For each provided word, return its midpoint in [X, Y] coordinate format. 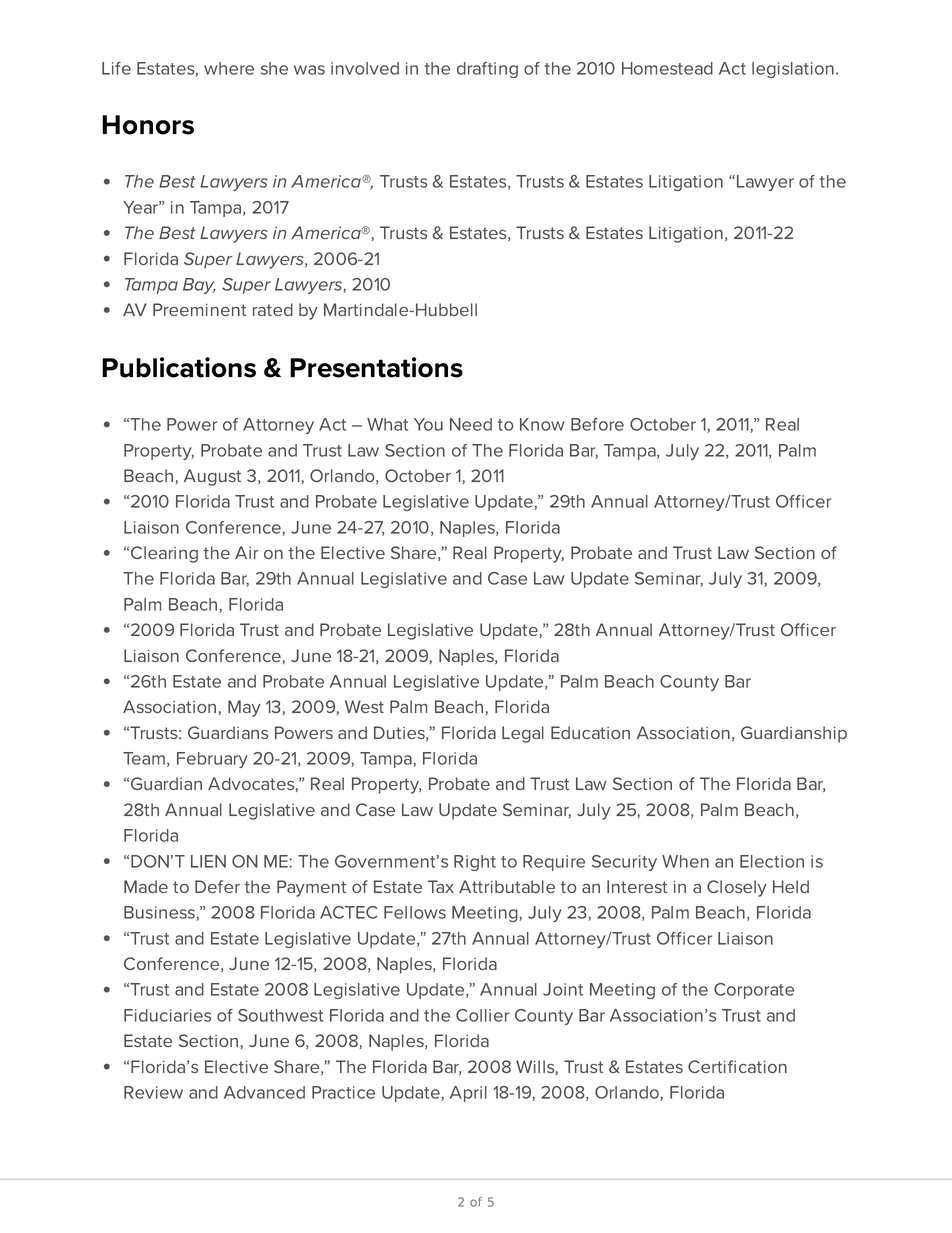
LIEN [208, 861]
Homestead [667, 68]
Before [597, 424]
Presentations [376, 367]
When [685, 861]
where [229, 68]
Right [475, 863]
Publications [179, 367]
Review [153, 1092]
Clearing [164, 554]
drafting [487, 70]
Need [471, 424]
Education [590, 732]
